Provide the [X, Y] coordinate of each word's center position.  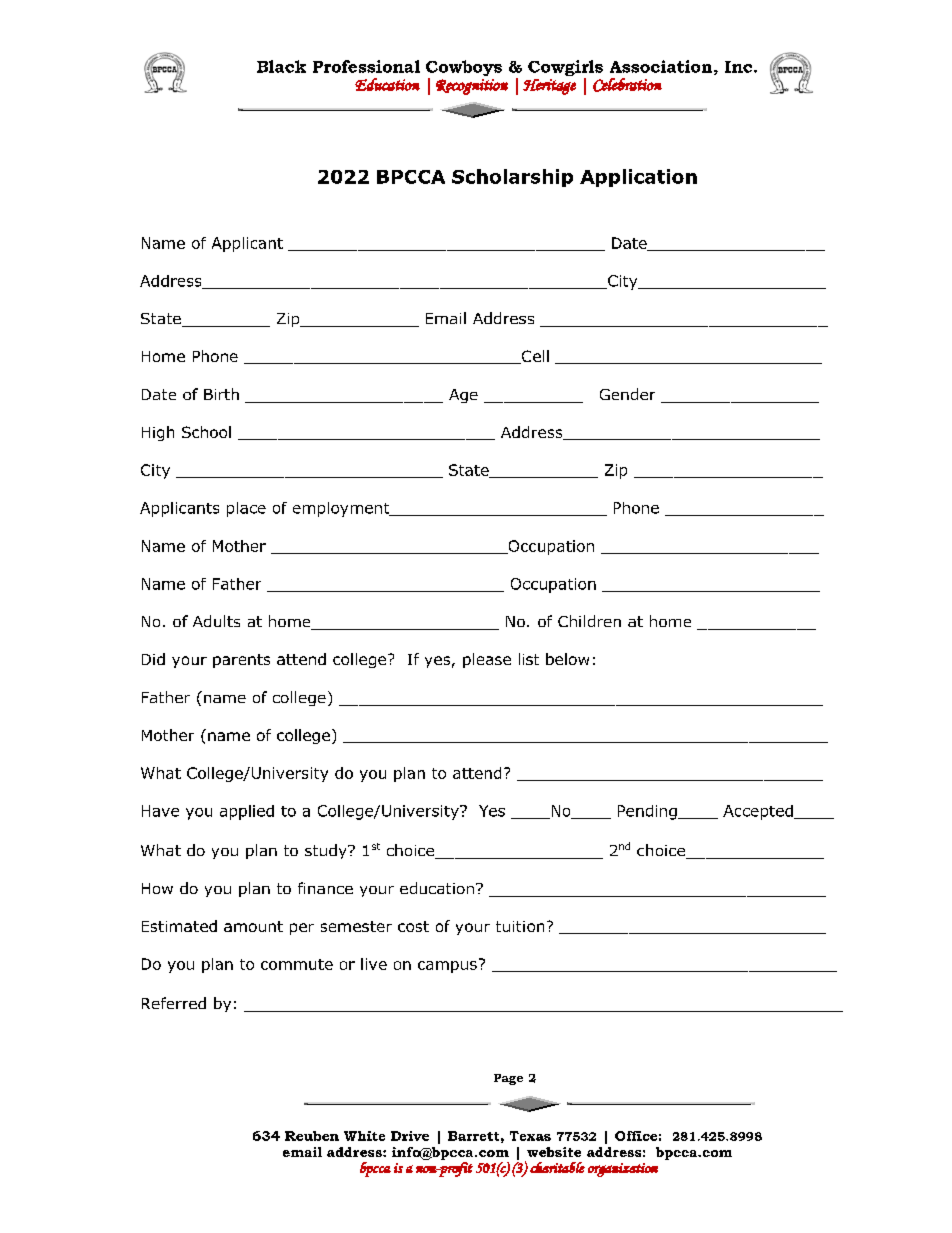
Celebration [627, 85]
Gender [627, 394]
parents [241, 661]
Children [589, 621]
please [487, 660]
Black [281, 66]
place [246, 509]
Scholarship [512, 178]
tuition [520, 926]
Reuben [312, 1136]
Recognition [472, 87]
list [529, 659]
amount [253, 926]
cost [413, 926]
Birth [221, 394]
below [567, 659]
